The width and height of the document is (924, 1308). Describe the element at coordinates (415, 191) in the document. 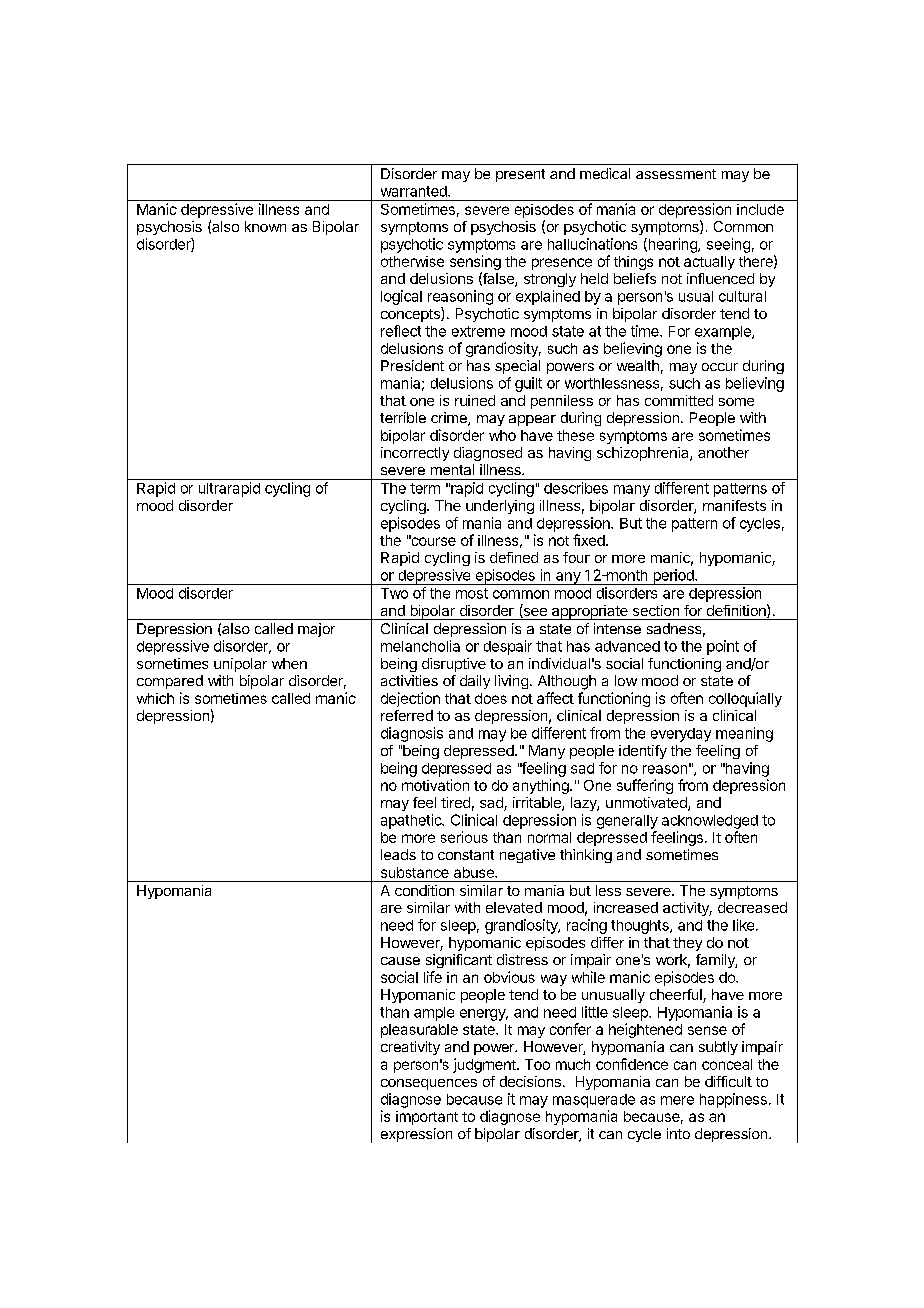

I see `warranted` at that location.
